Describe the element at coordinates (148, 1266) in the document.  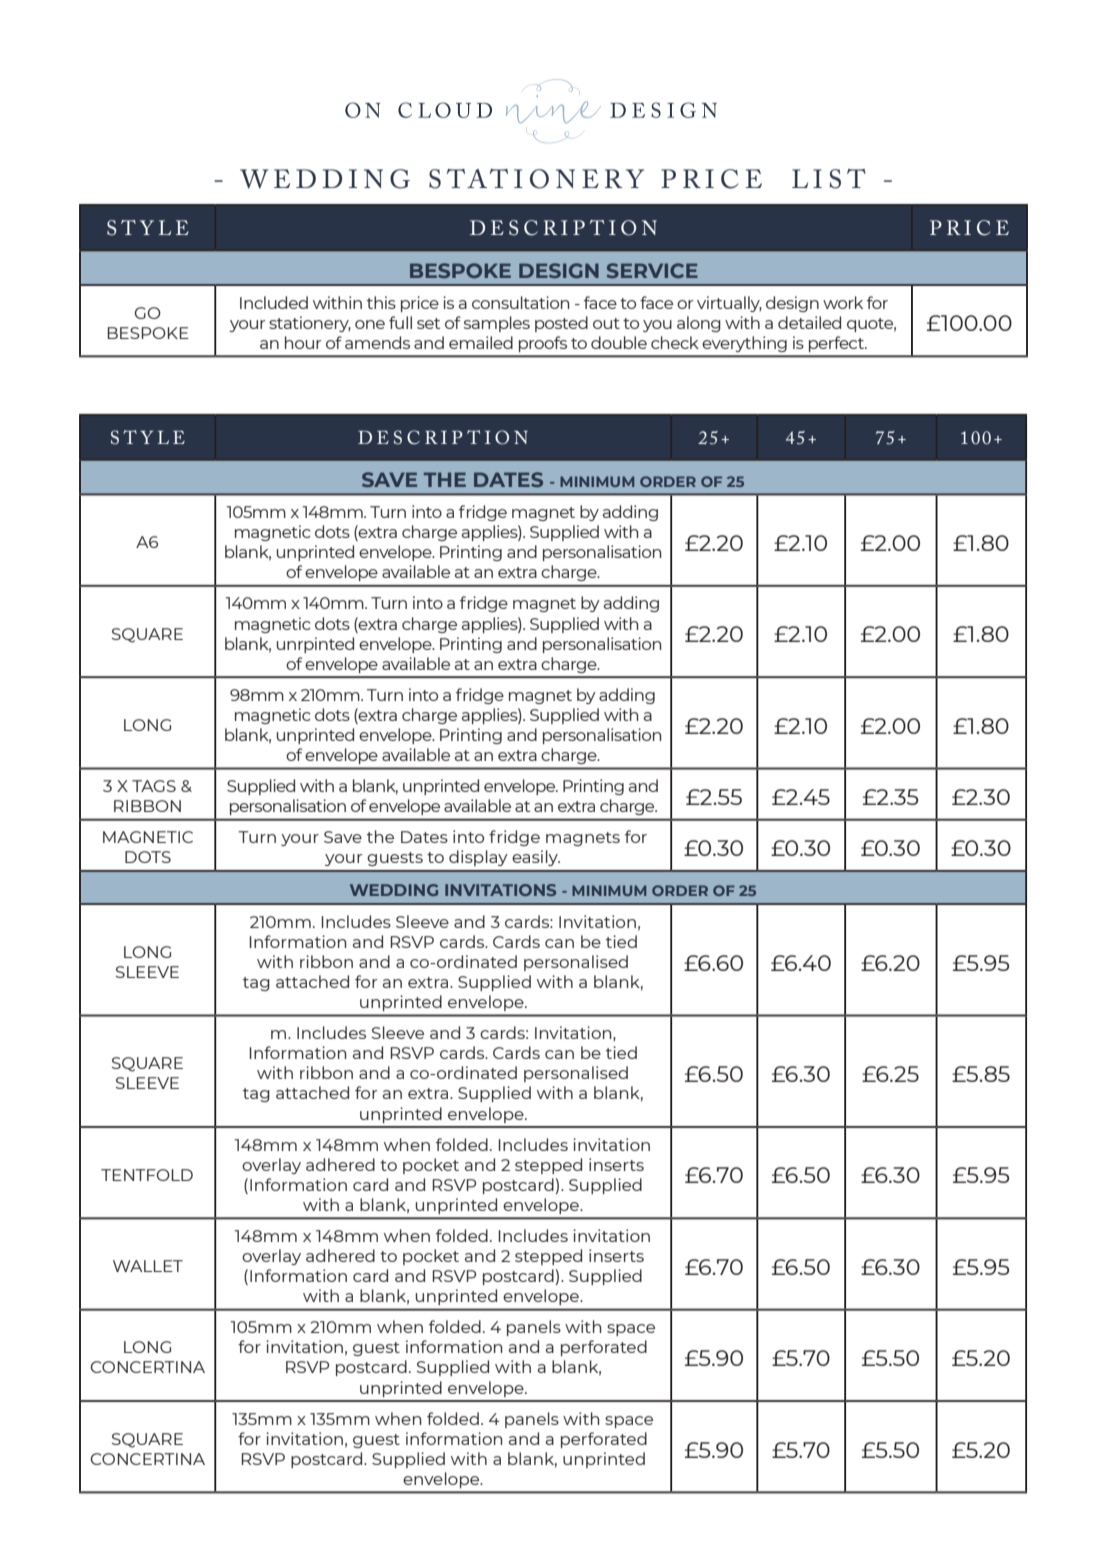
I see `WALLET` at that location.
